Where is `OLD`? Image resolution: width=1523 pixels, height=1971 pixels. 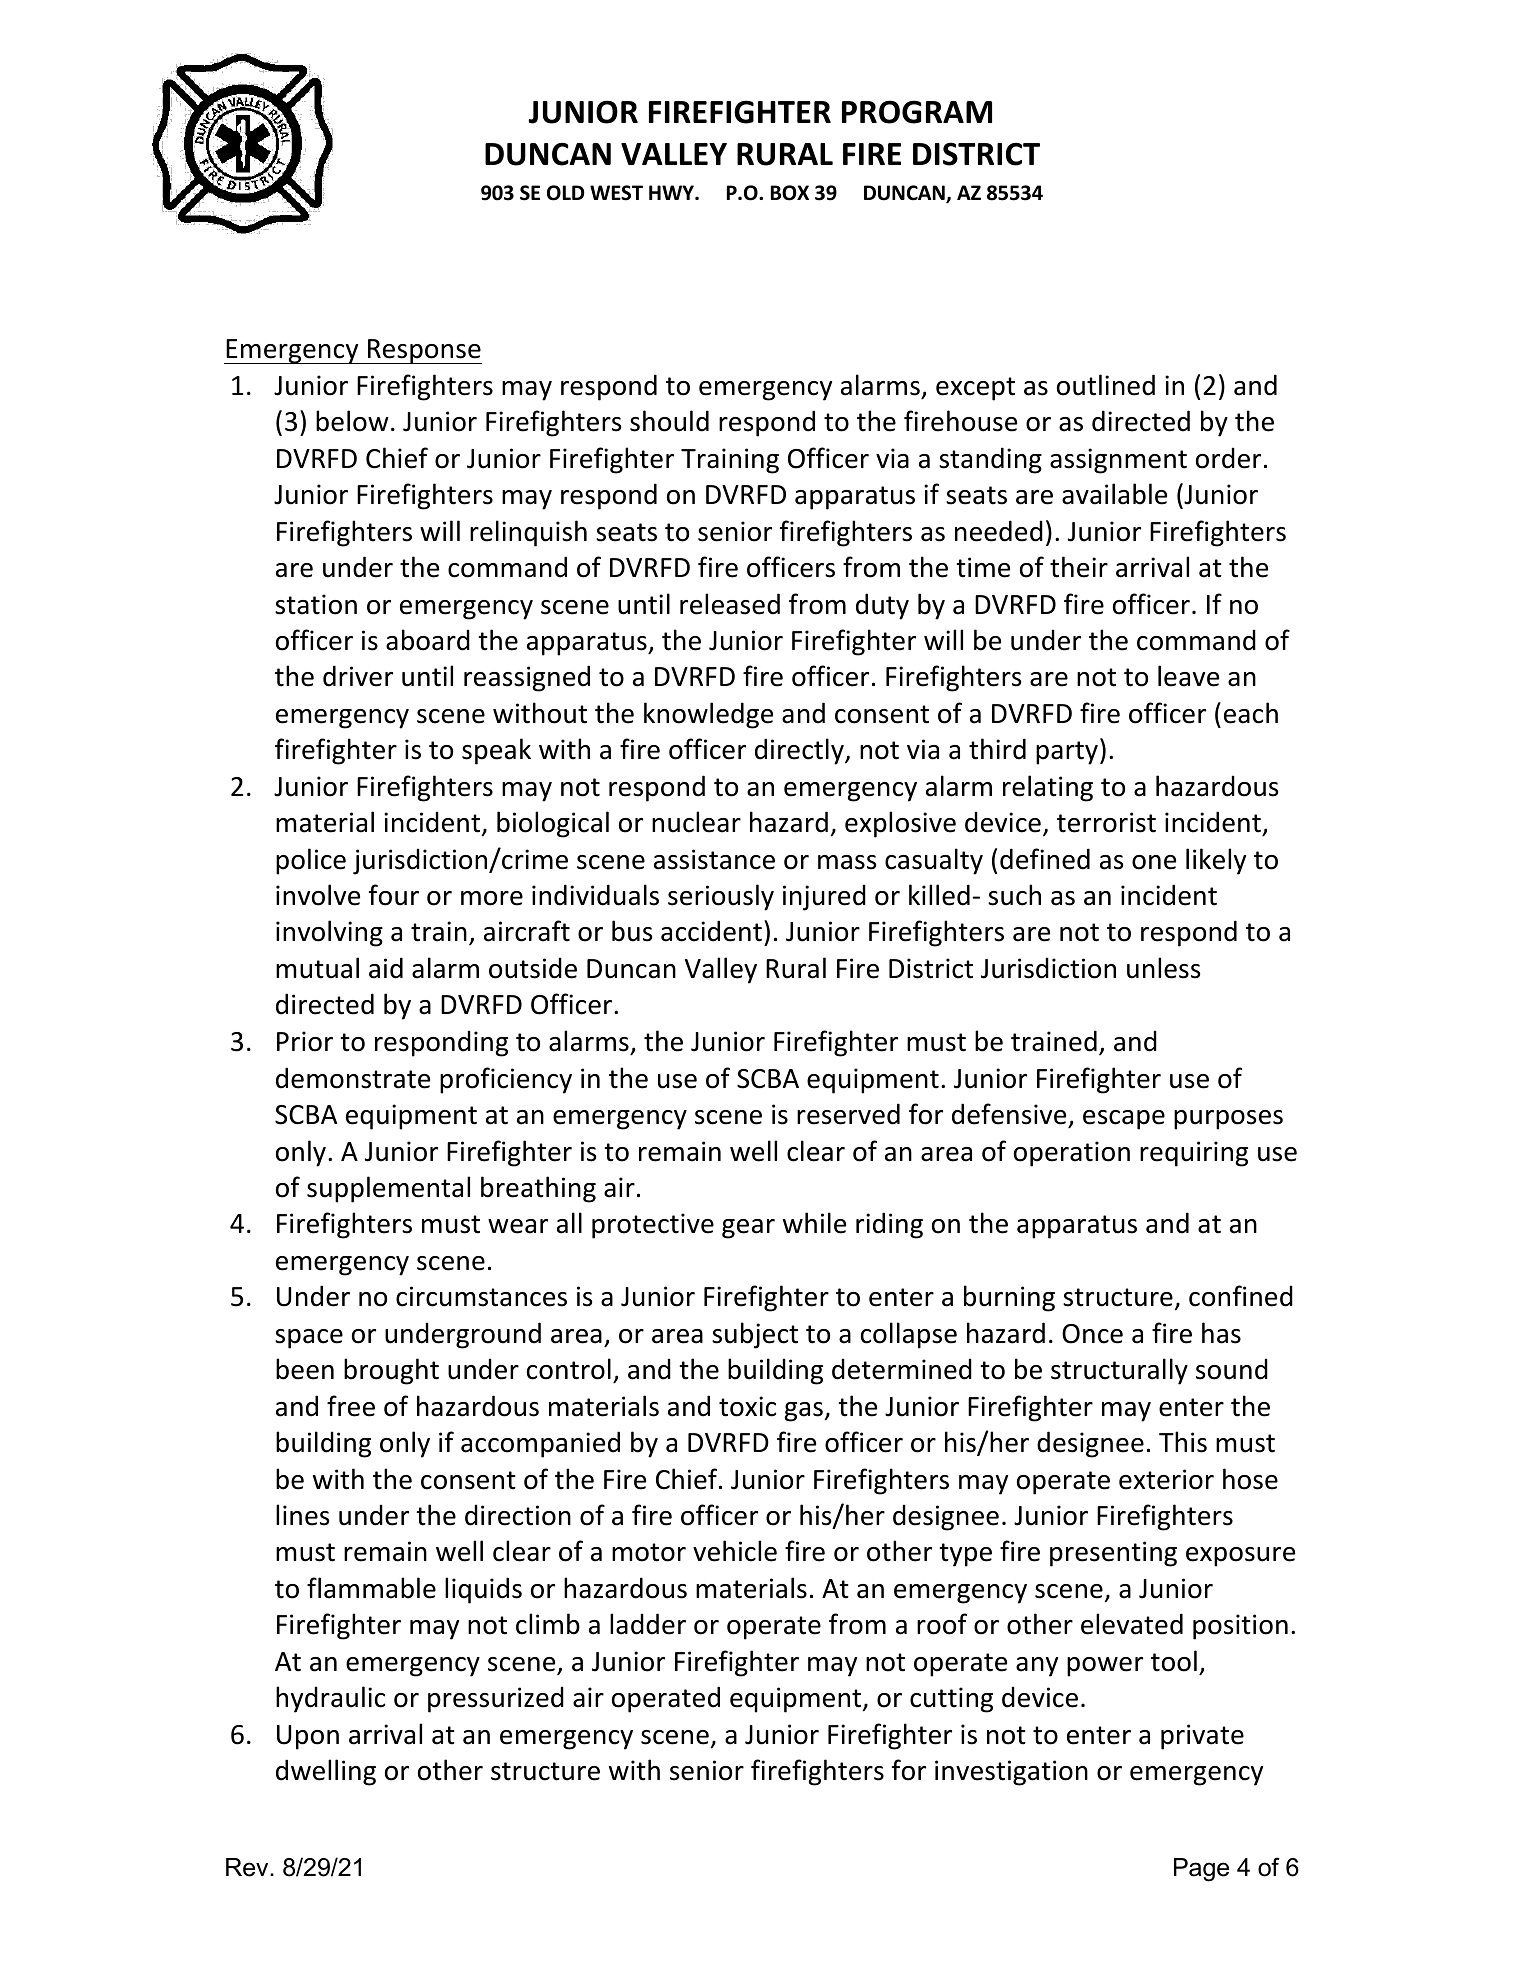
OLD is located at coordinates (566, 193).
